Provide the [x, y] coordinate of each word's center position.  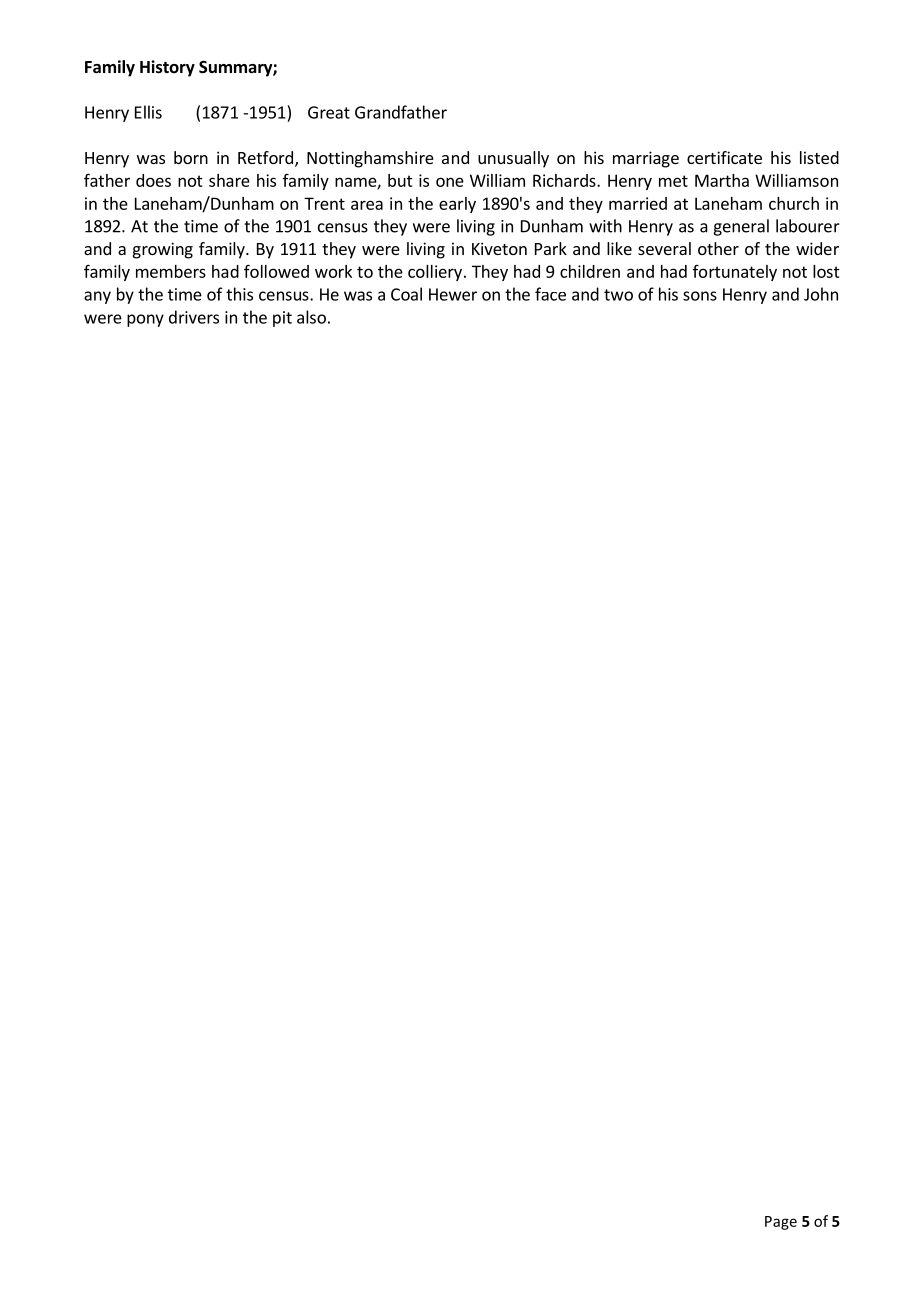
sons [700, 296]
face [550, 294]
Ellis [148, 112]
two [618, 295]
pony [145, 320]
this [239, 294]
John [821, 294]
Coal [406, 294]
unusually [513, 159]
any [97, 297]
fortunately [735, 273]
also [311, 317]
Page [781, 1223]
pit [282, 319]
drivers [194, 317]
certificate [724, 157]
